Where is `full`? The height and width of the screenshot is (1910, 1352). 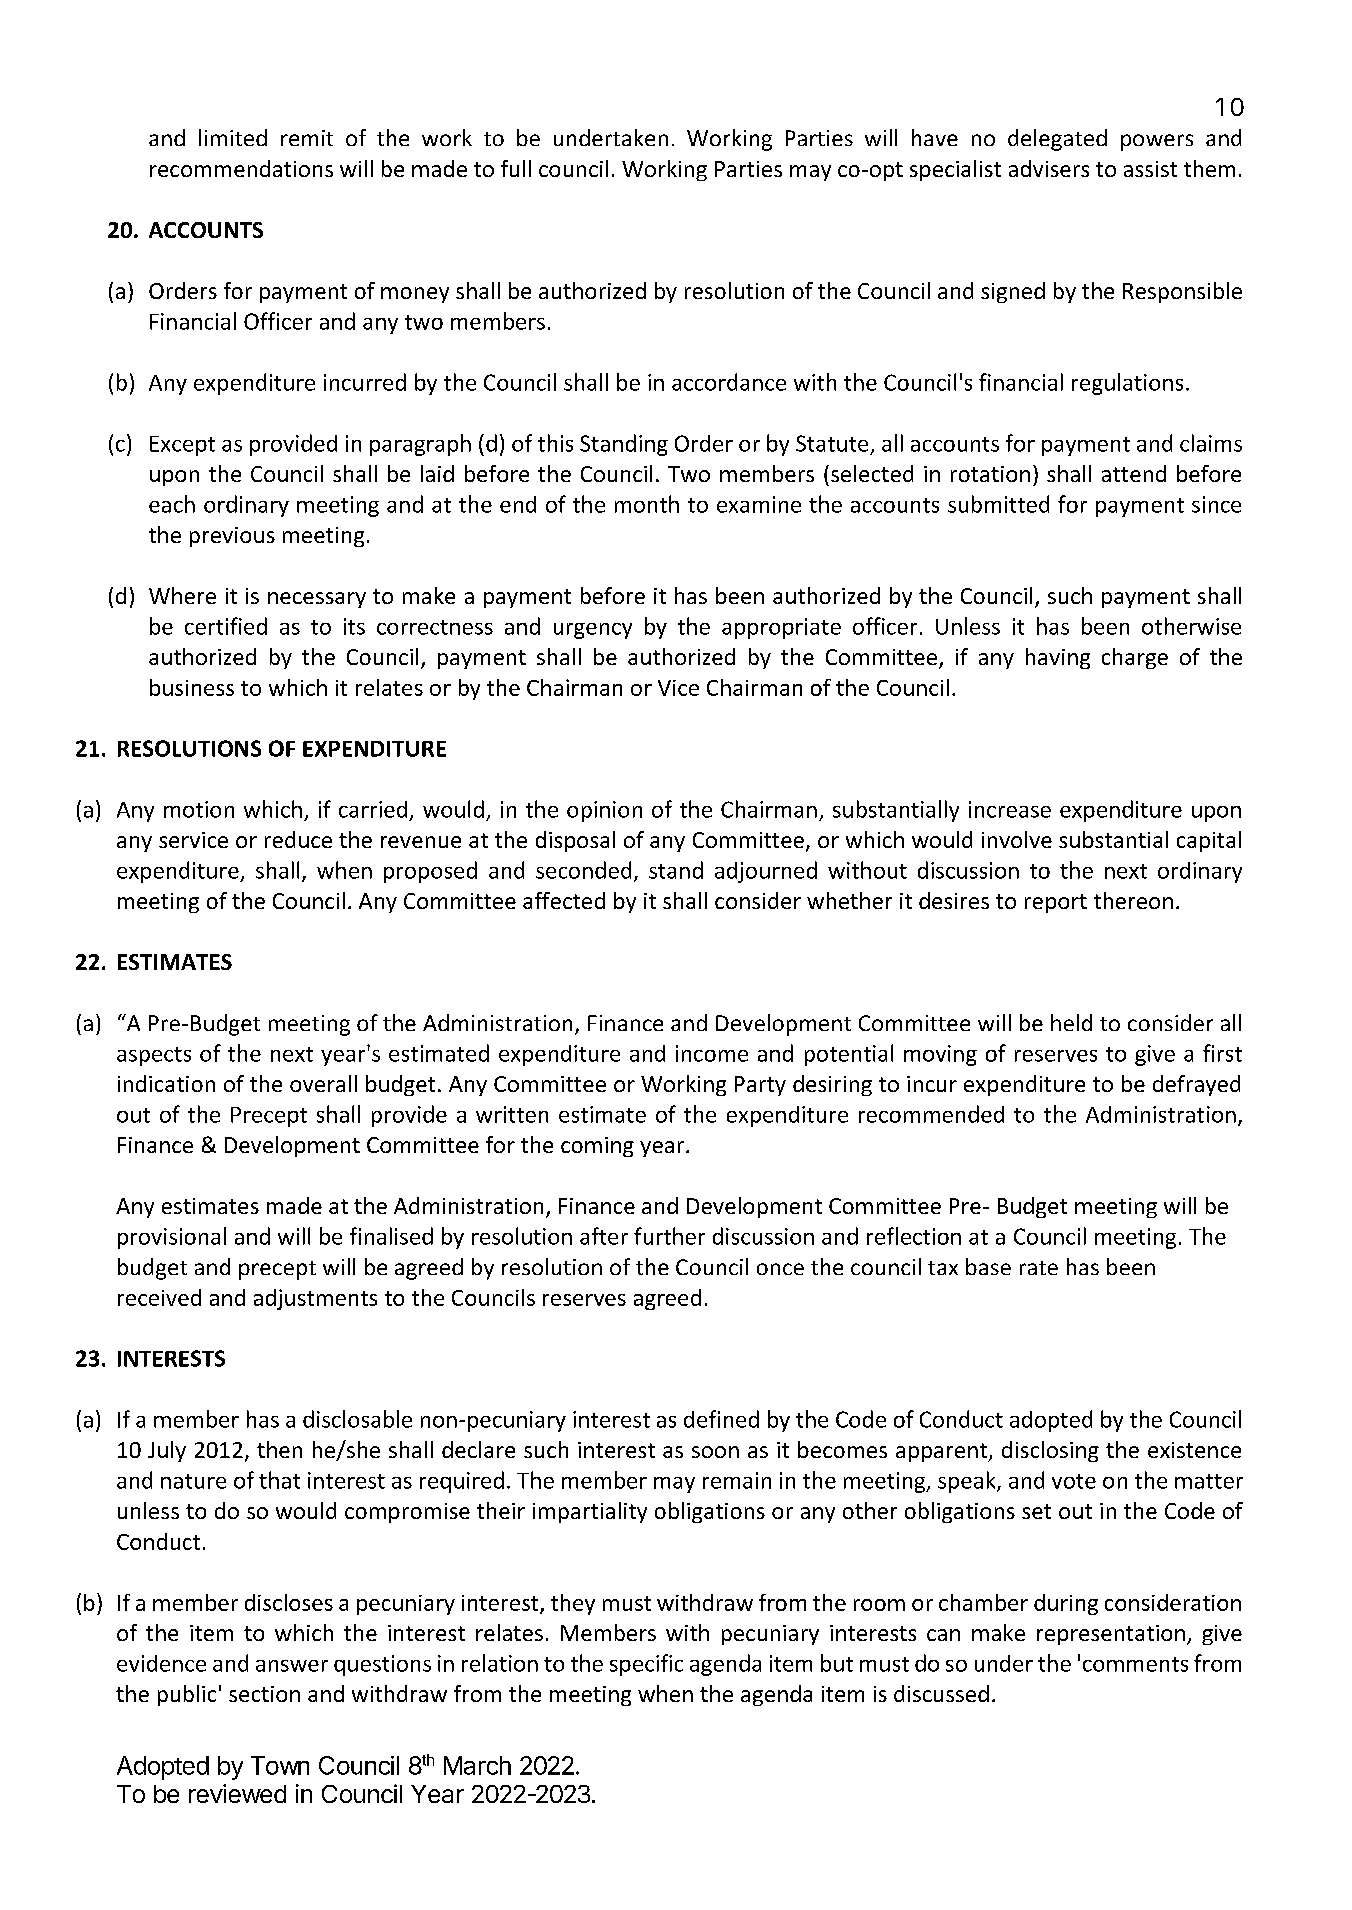 full is located at coordinates (516, 168).
